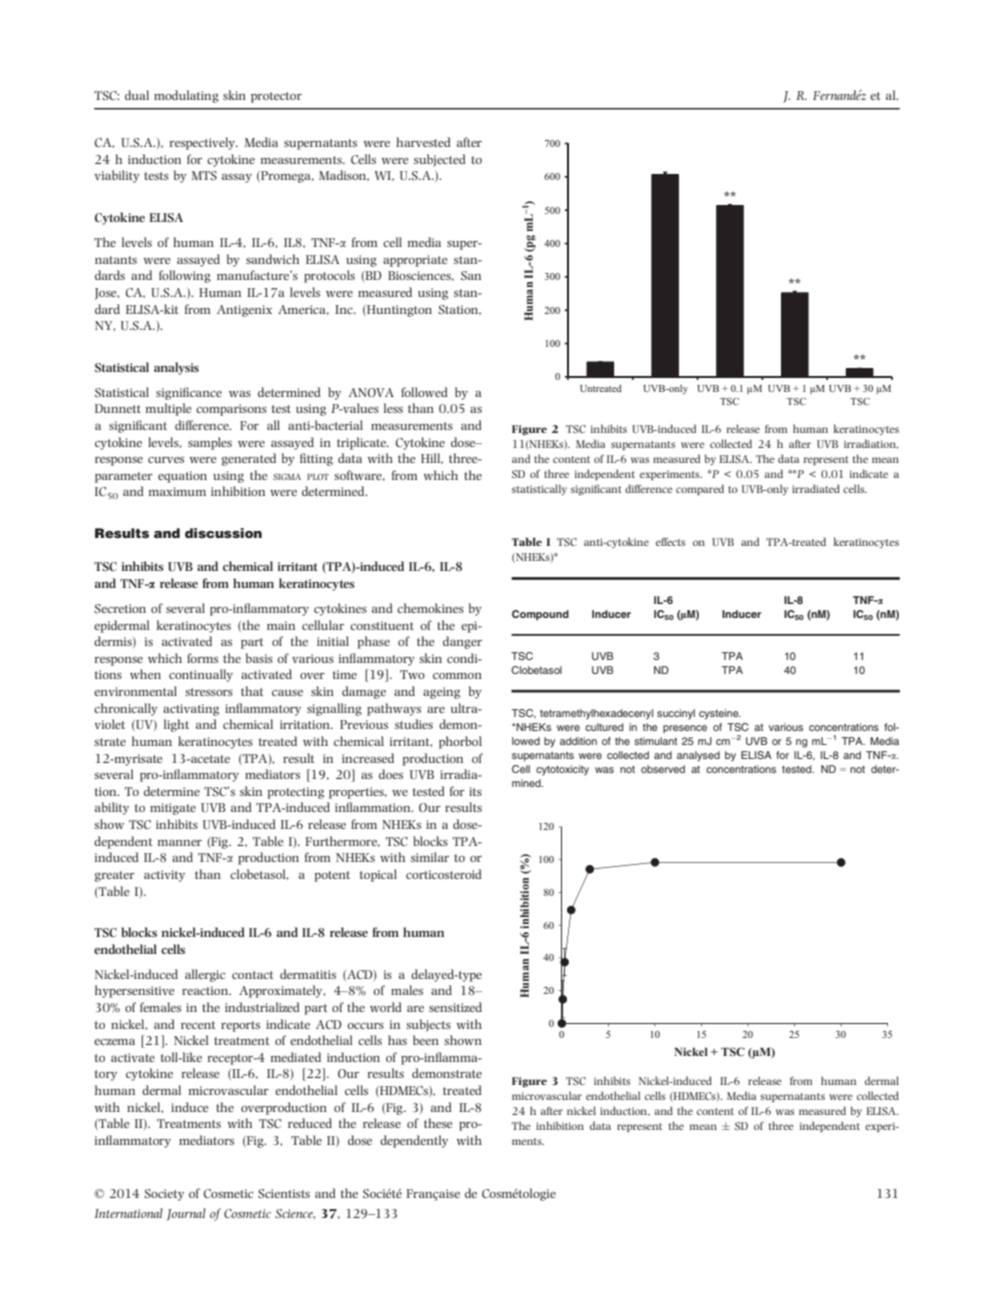 The height and width of the page is (1306, 994). Describe the element at coordinates (455, 1007) in the page. I see `sensitized` at that location.
